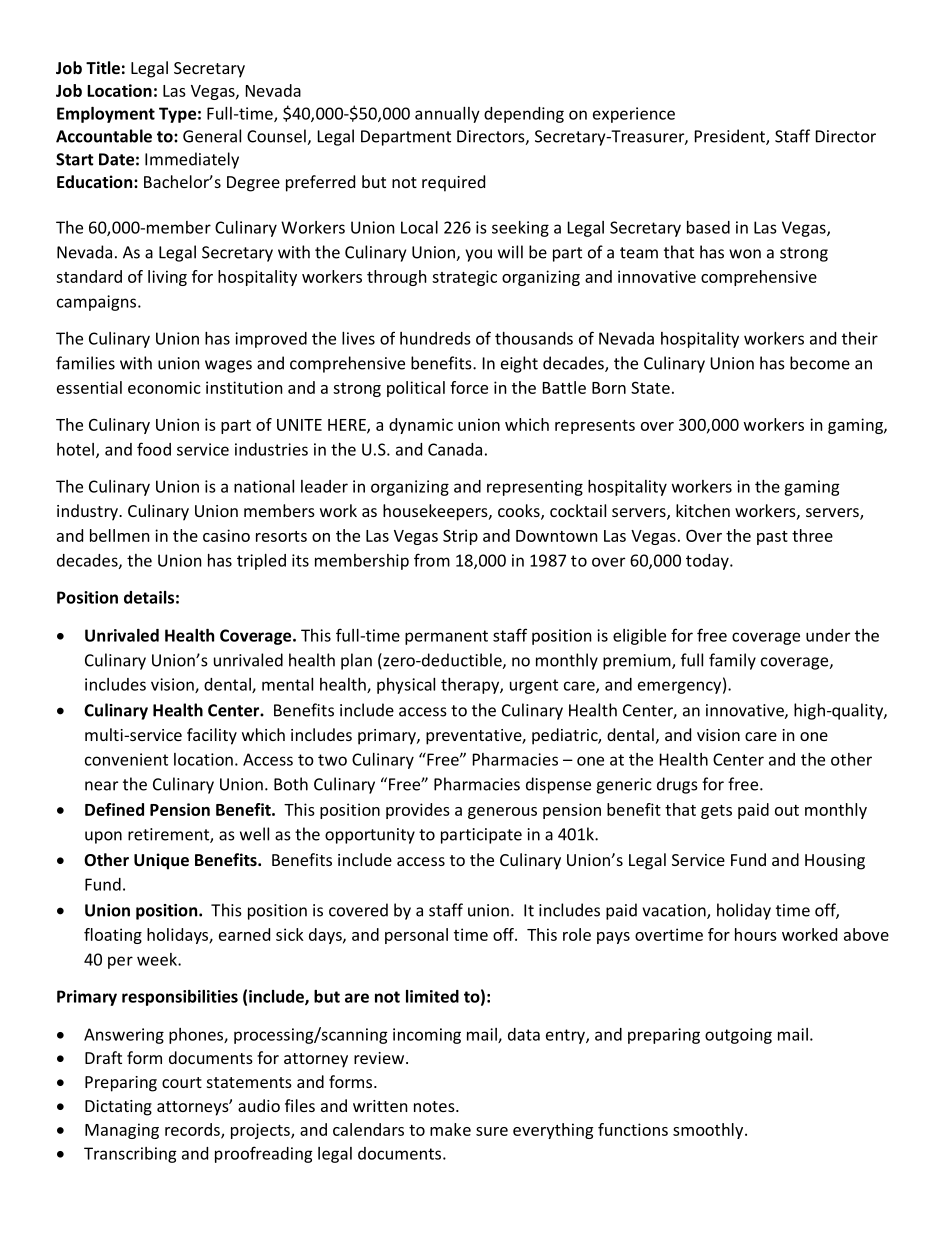  Describe the element at coordinates (446, 637) in the screenshot. I see `permanent` at that location.
